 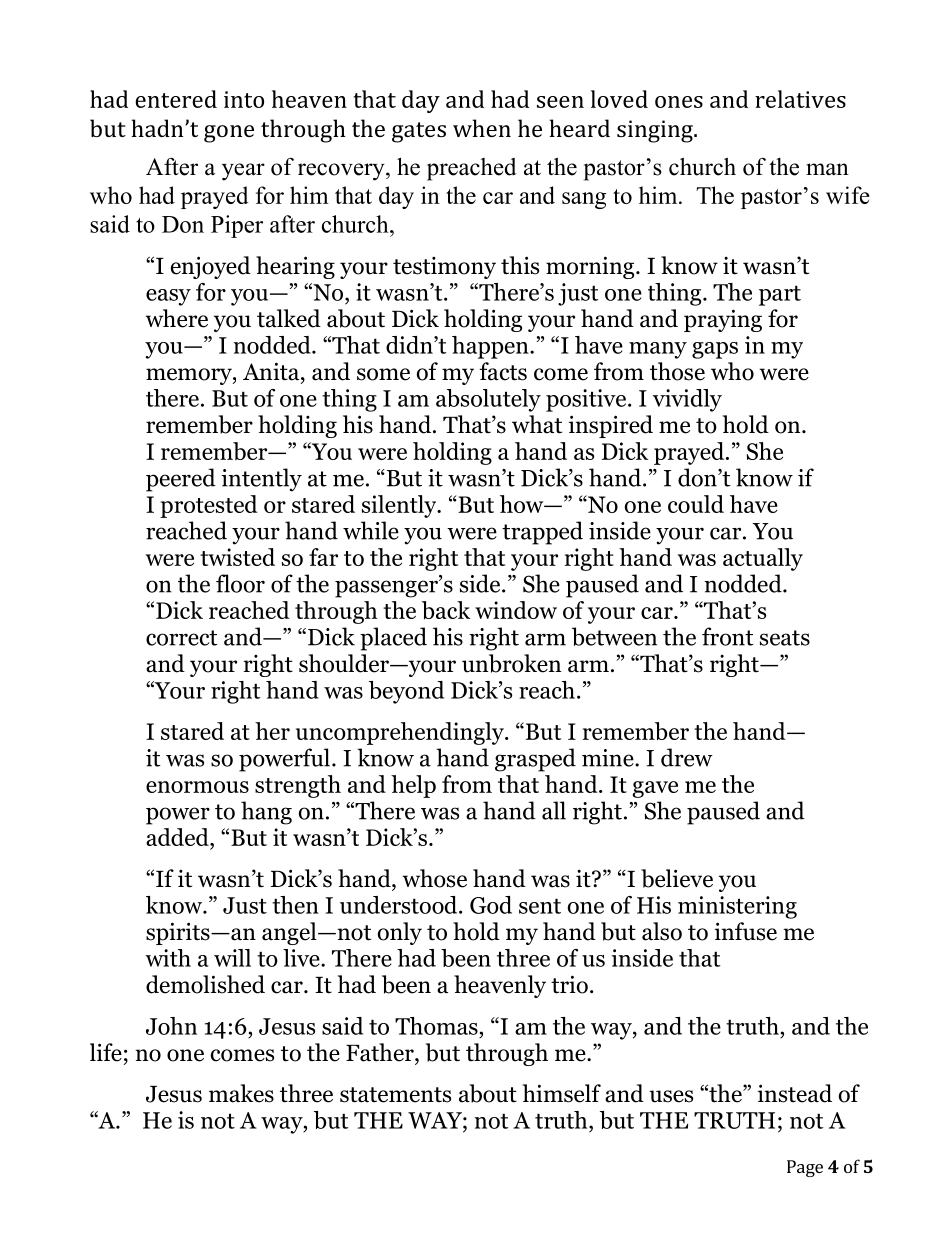 What do you see at coordinates (800, 99) in the screenshot?
I see `relatives` at bounding box center [800, 99].
